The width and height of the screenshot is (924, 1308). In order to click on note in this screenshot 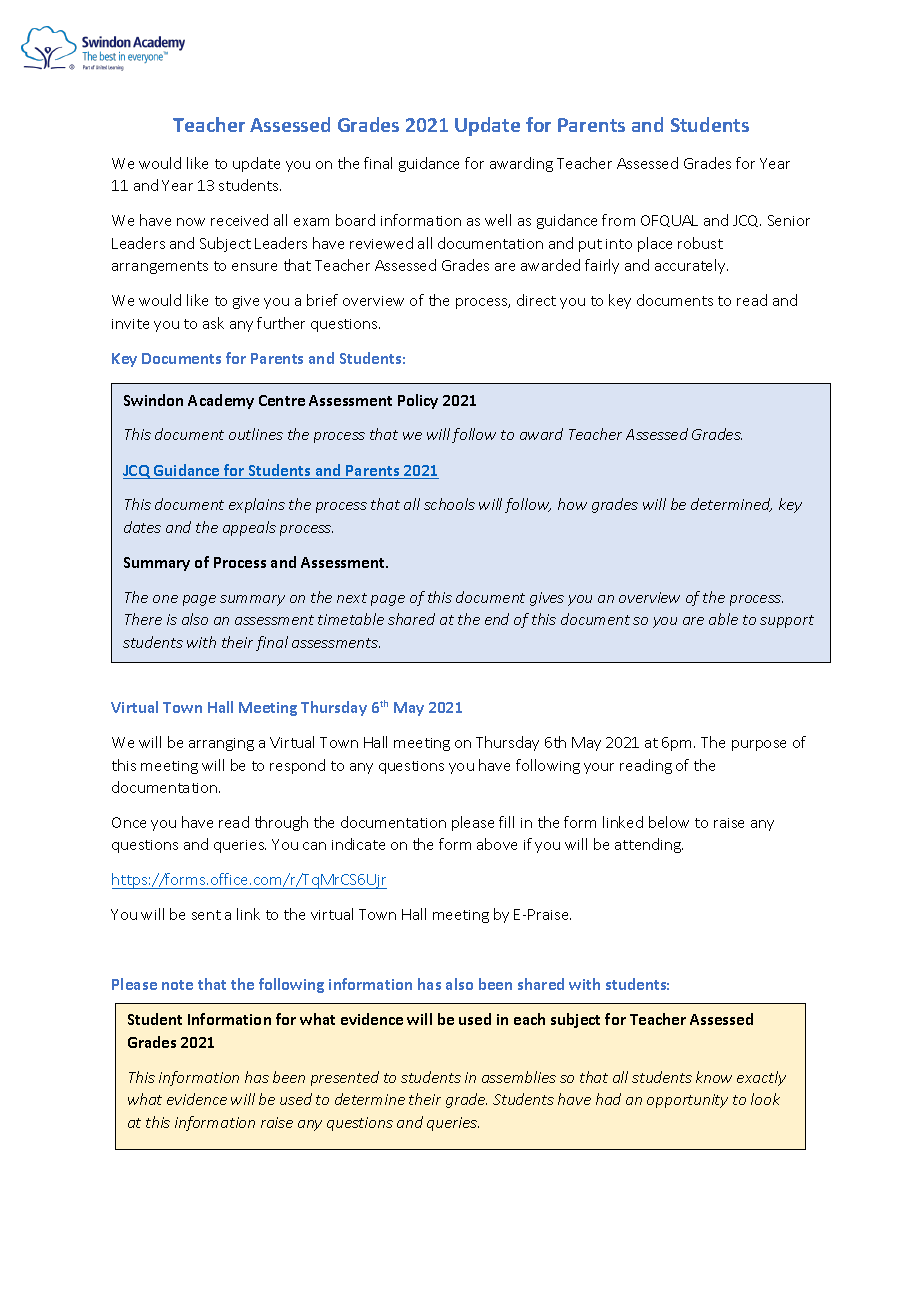, I will do `click(177, 985)`.
